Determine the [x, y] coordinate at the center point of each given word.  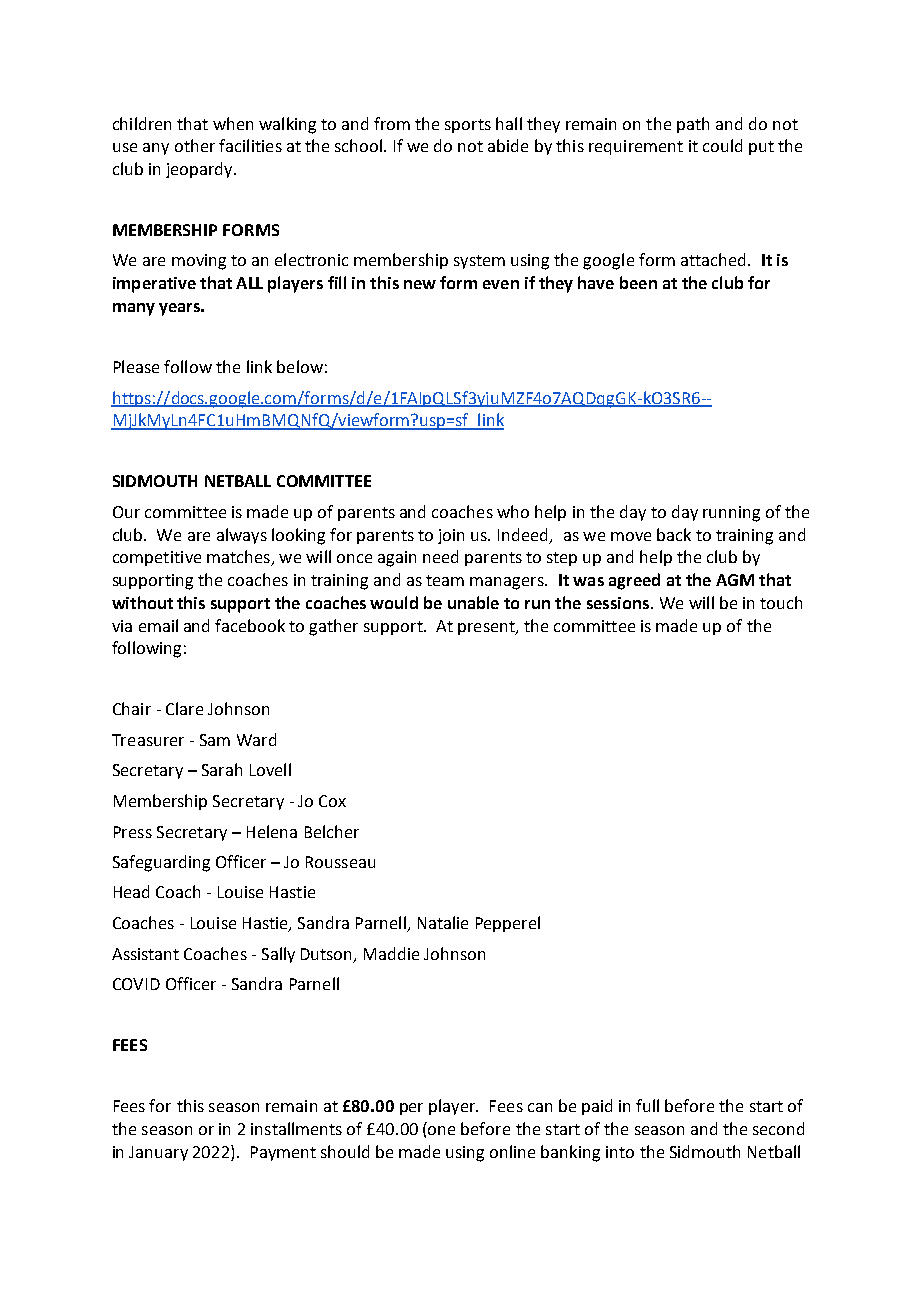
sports [468, 126]
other [195, 145]
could [722, 145]
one [441, 1130]
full [647, 1105]
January [158, 1153]
